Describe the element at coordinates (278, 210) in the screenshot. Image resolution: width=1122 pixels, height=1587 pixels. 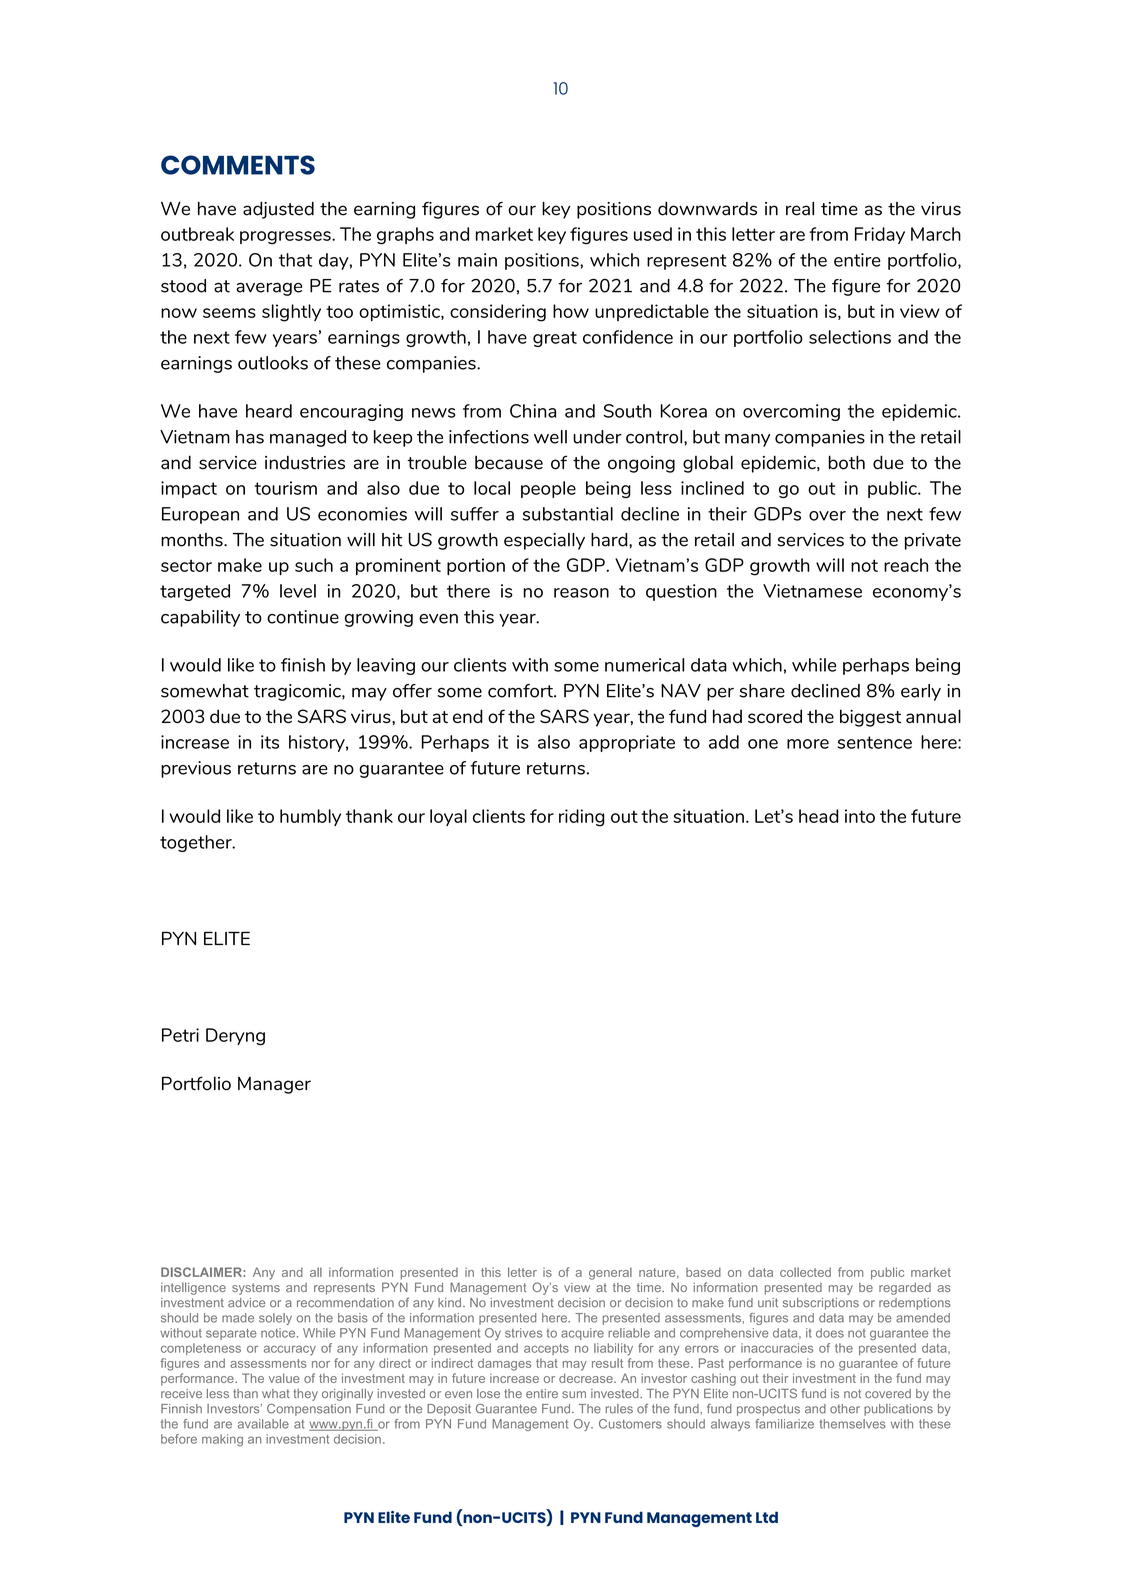
I see `adjusted` at that location.
